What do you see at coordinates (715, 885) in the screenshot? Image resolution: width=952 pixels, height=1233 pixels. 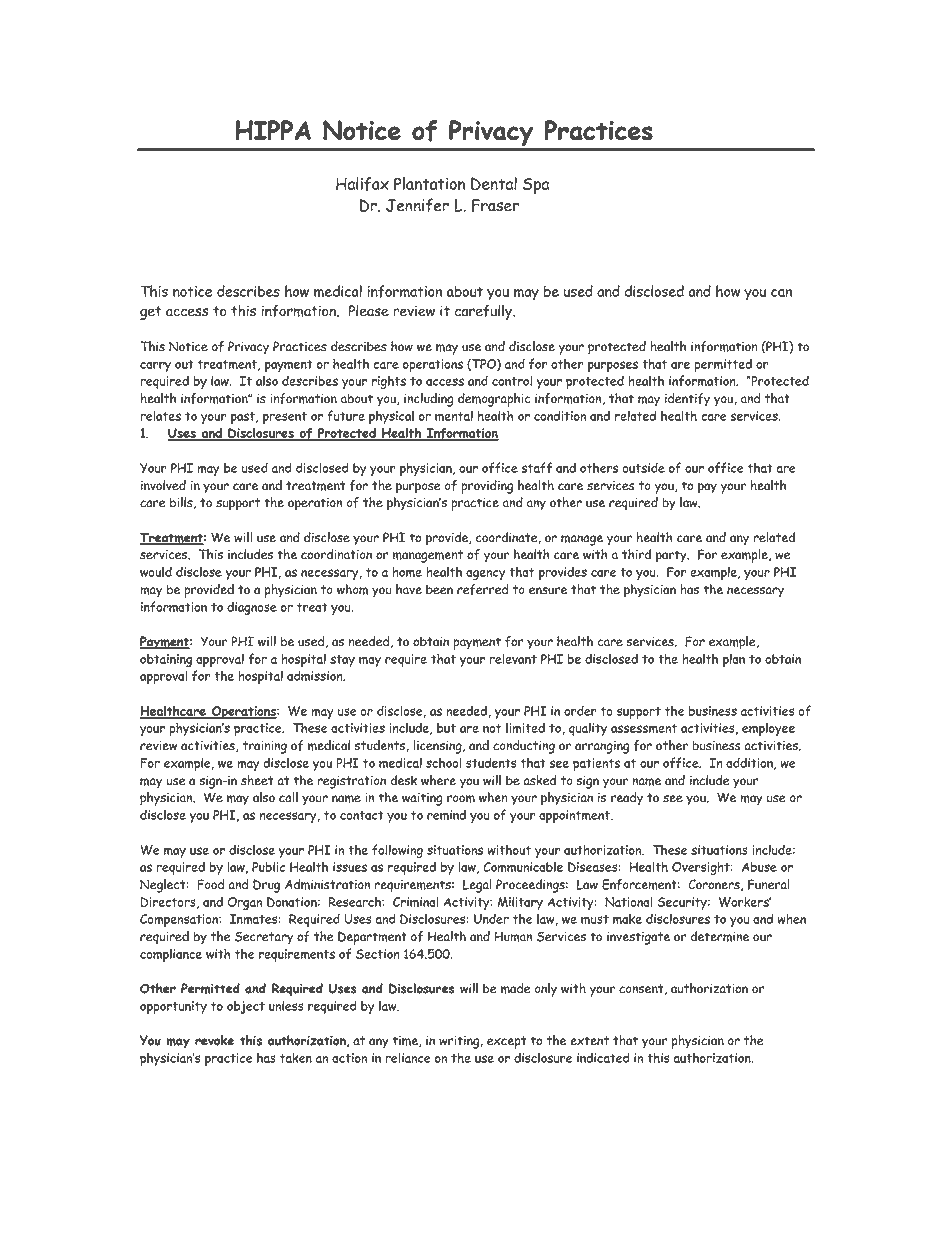 I see `Coroners` at bounding box center [715, 885].
